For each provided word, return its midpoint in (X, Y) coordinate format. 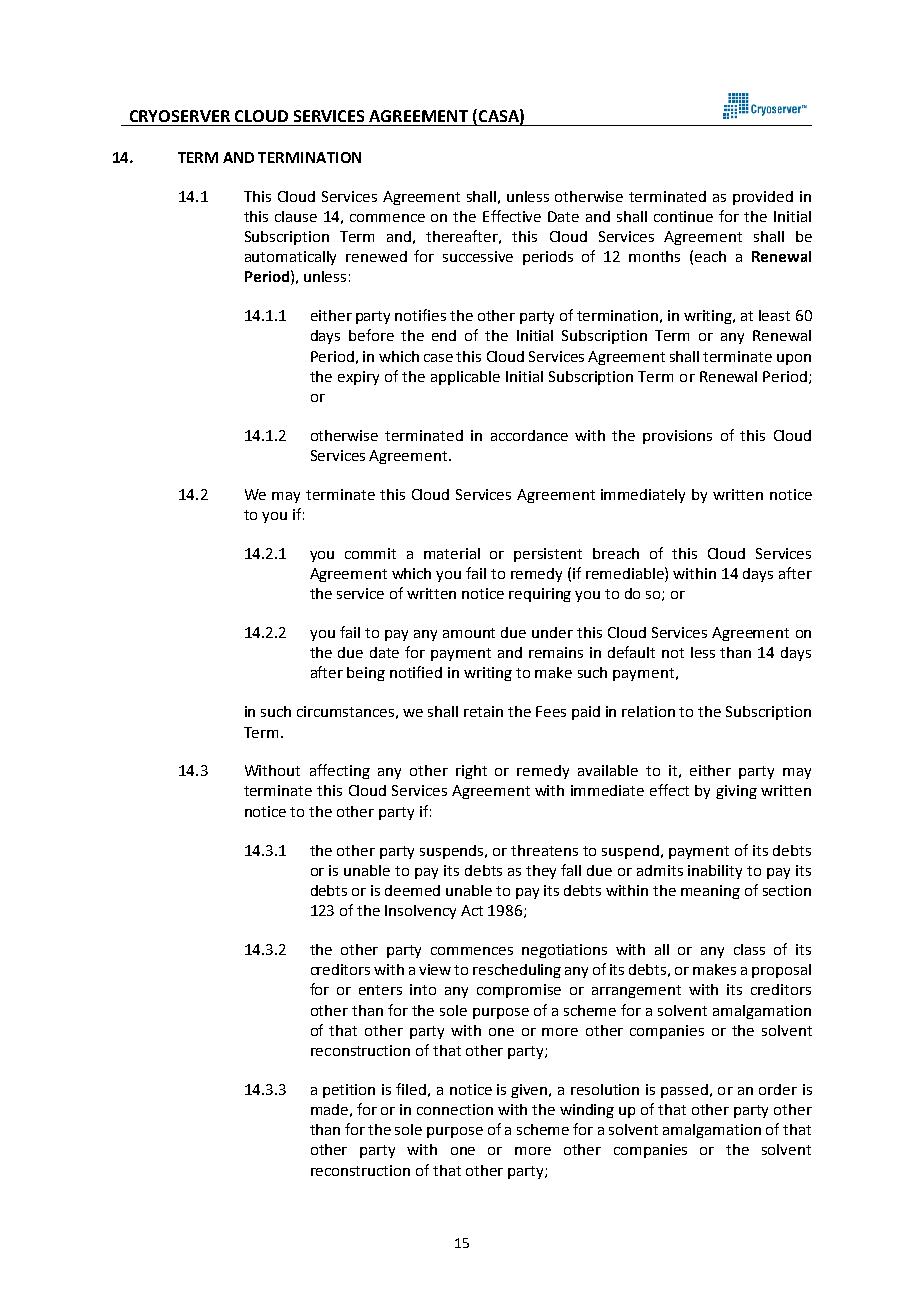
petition (349, 1091)
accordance (529, 435)
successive (478, 256)
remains (556, 652)
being (366, 674)
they (541, 872)
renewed (376, 256)
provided (763, 198)
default (631, 652)
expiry (358, 378)
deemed (412, 890)
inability (715, 872)
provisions (677, 437)
